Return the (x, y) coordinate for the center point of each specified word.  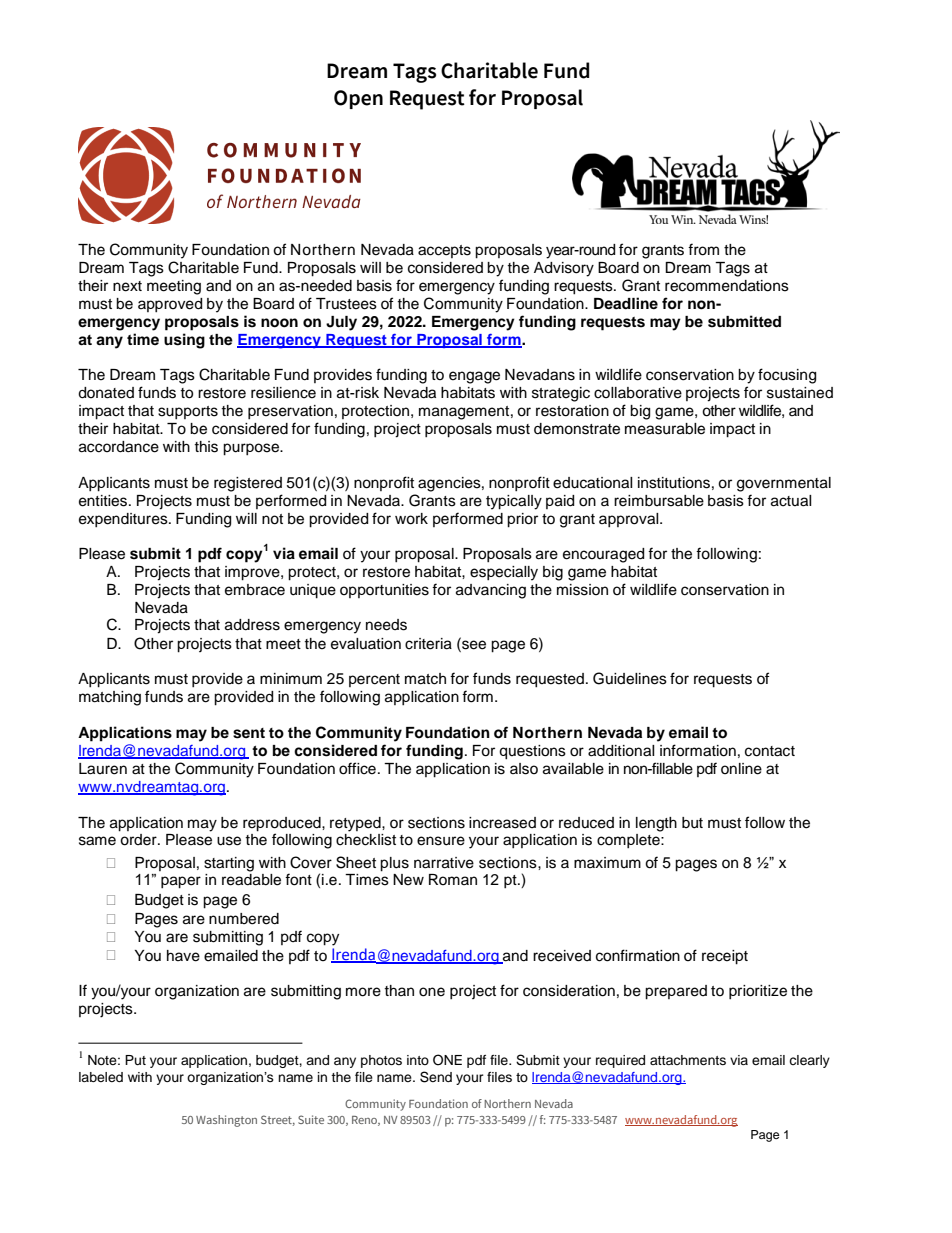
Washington (226, 1121)
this (206, 447)
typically (514, 502)
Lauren (103, 769)
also (524, 769)
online (741, 769)
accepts (444, 251)
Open (358, 99)
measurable (665, 429)
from (703, 249)
